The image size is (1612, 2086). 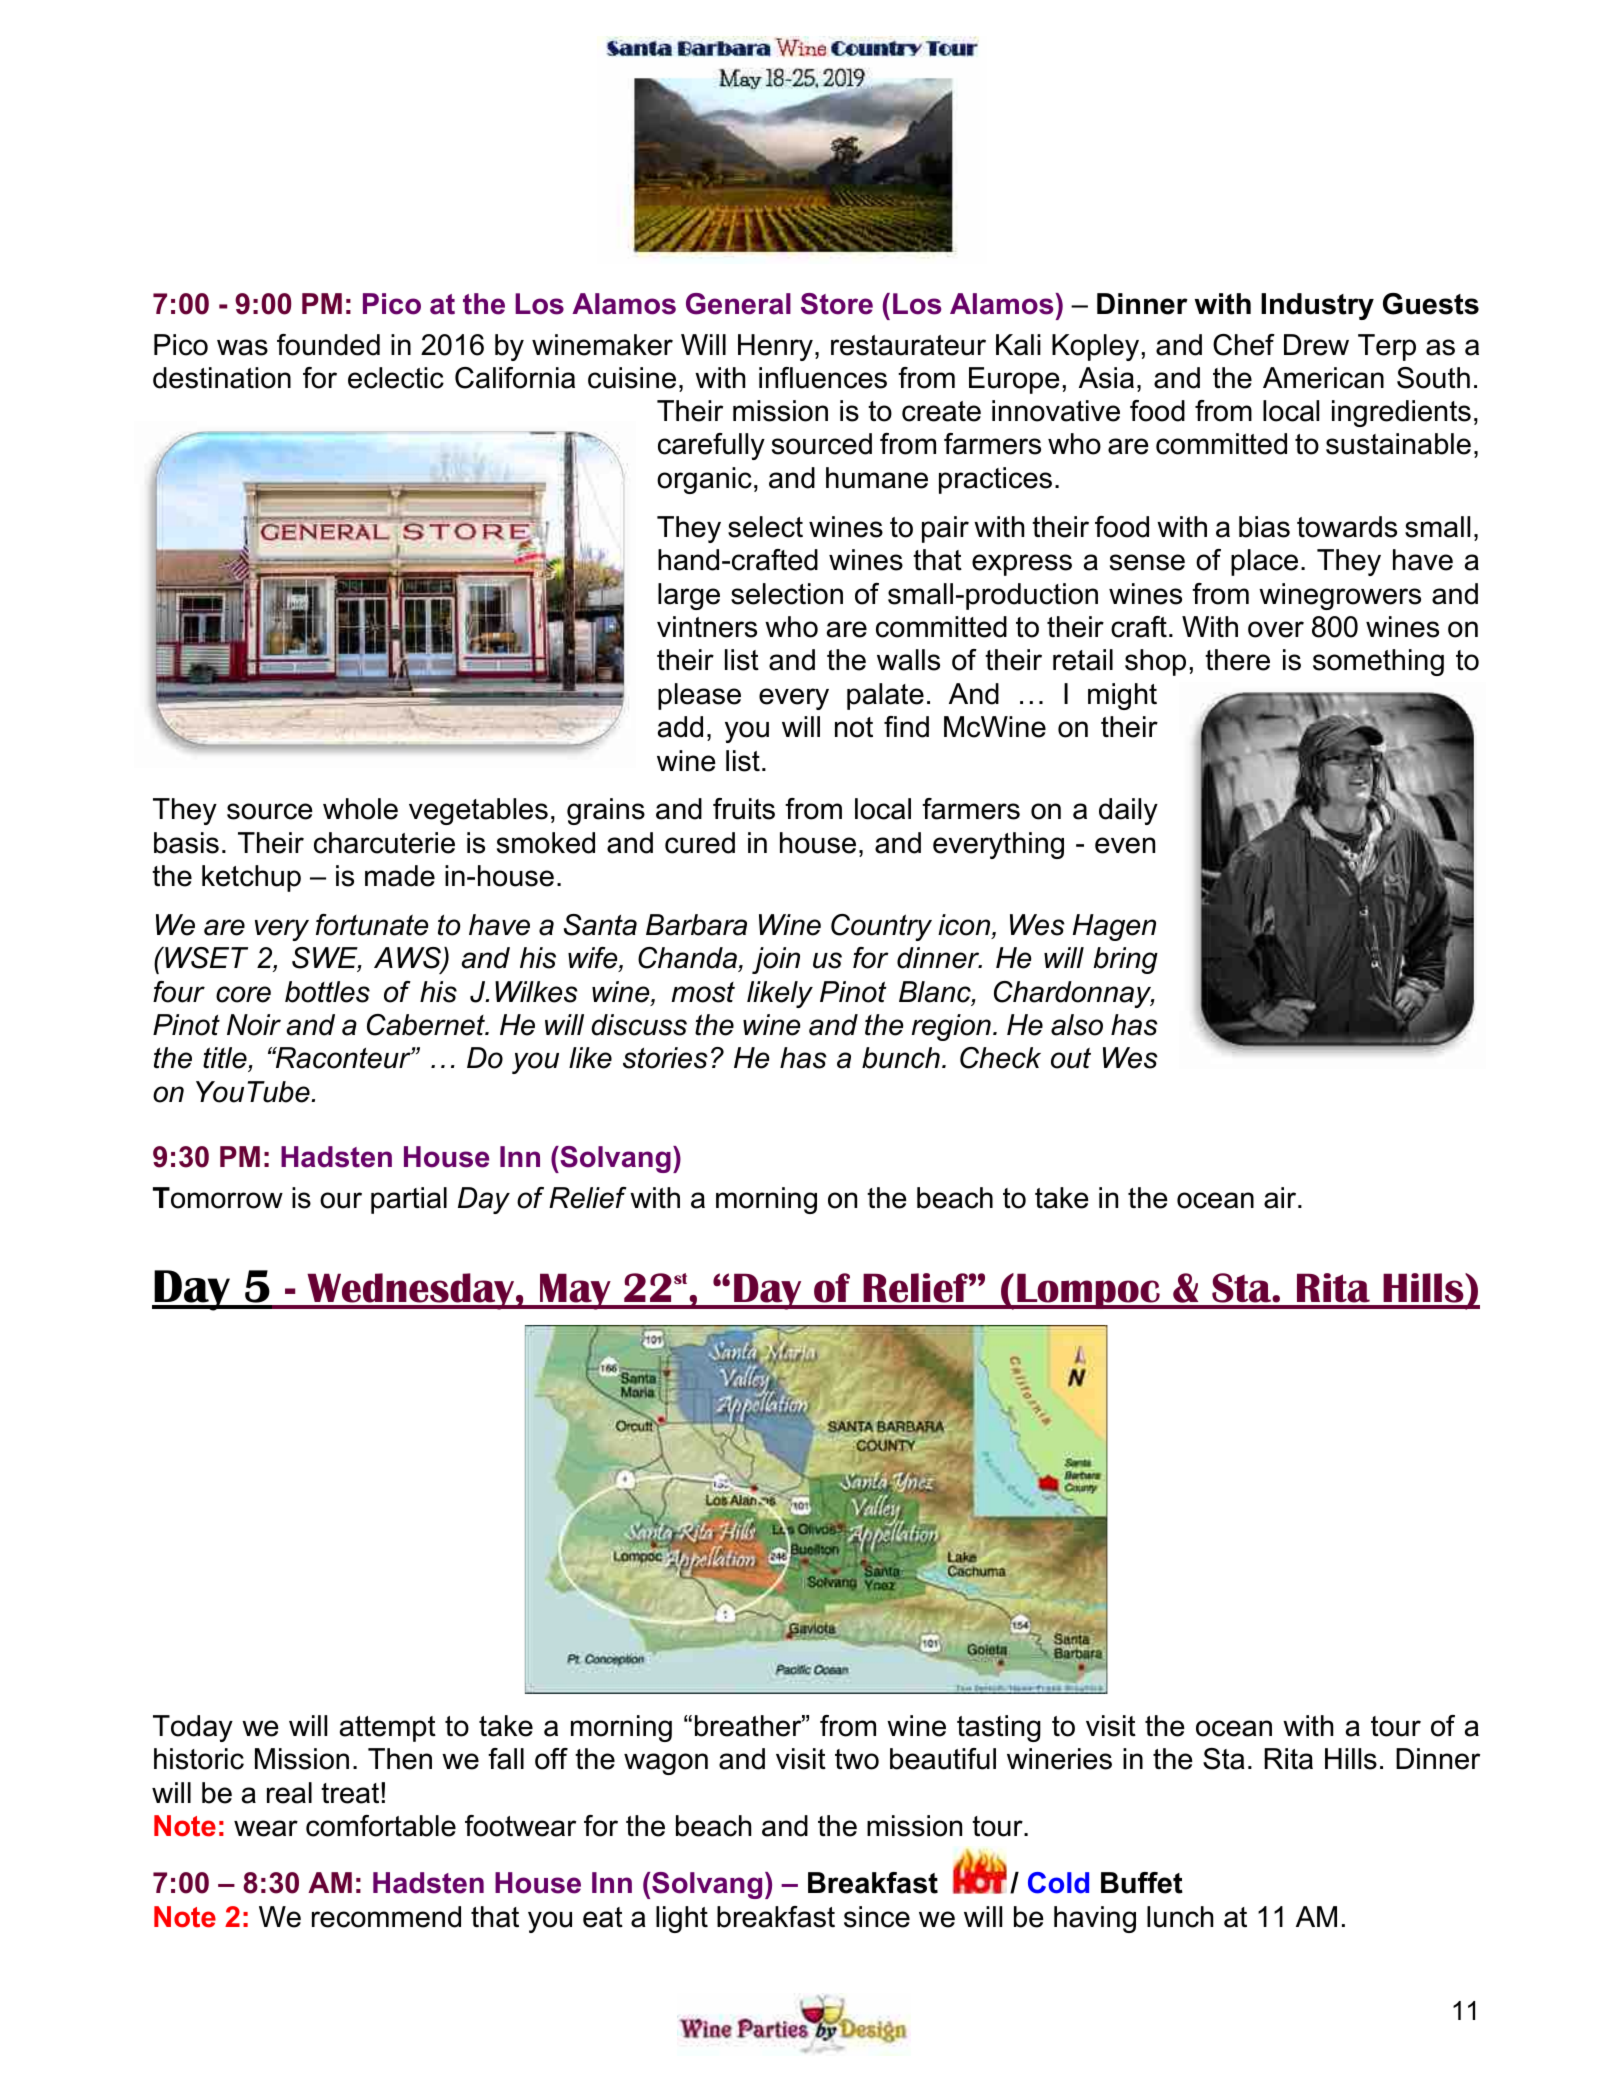 I want to click on even, so click(x=1125, y=845).
